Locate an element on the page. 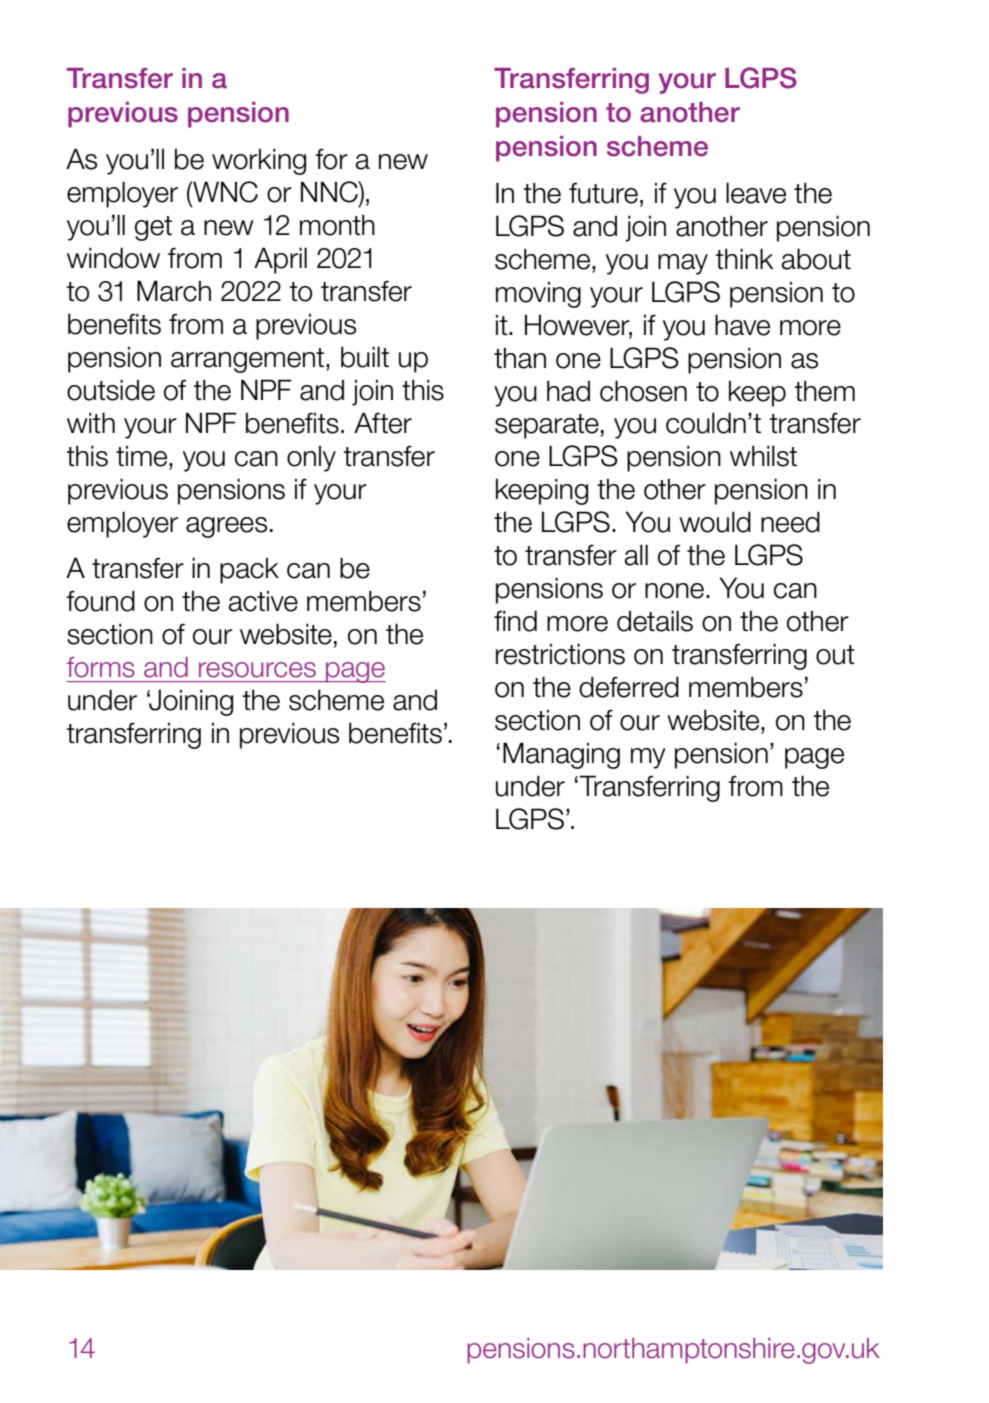 The height and width of the page is (1403, 989). After is located at coordinates (383, 423).
